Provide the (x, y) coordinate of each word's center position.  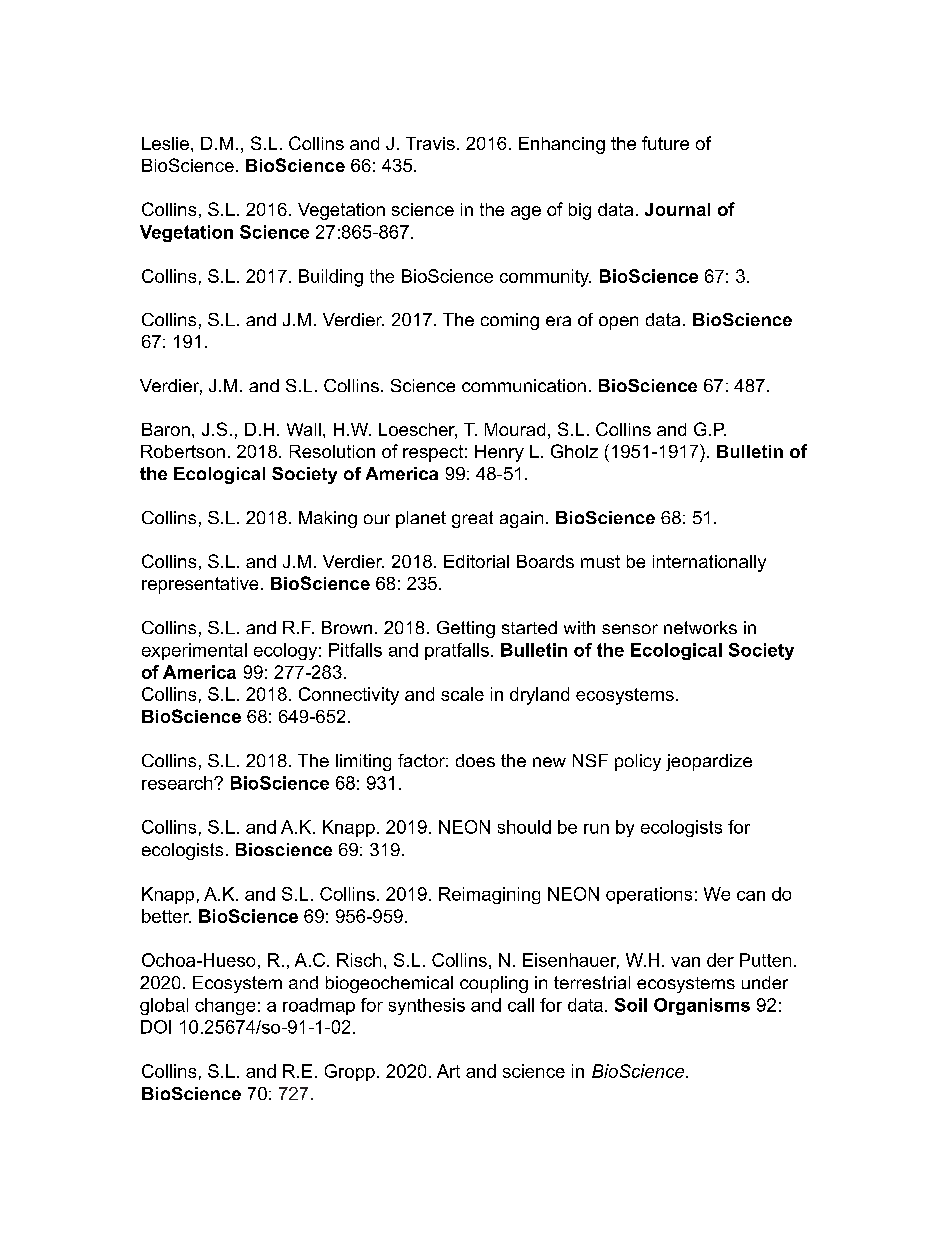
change (225, 1006)
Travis (430, 143)
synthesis (427, 1006)
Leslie (165, 143)
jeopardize (709, 762)
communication (524, 385)
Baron (166, 429)
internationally (709, 563)
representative (200, 585)
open (618, 323)
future (665, 143)
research (178, 783)
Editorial (476, 561)
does (475, 760)
